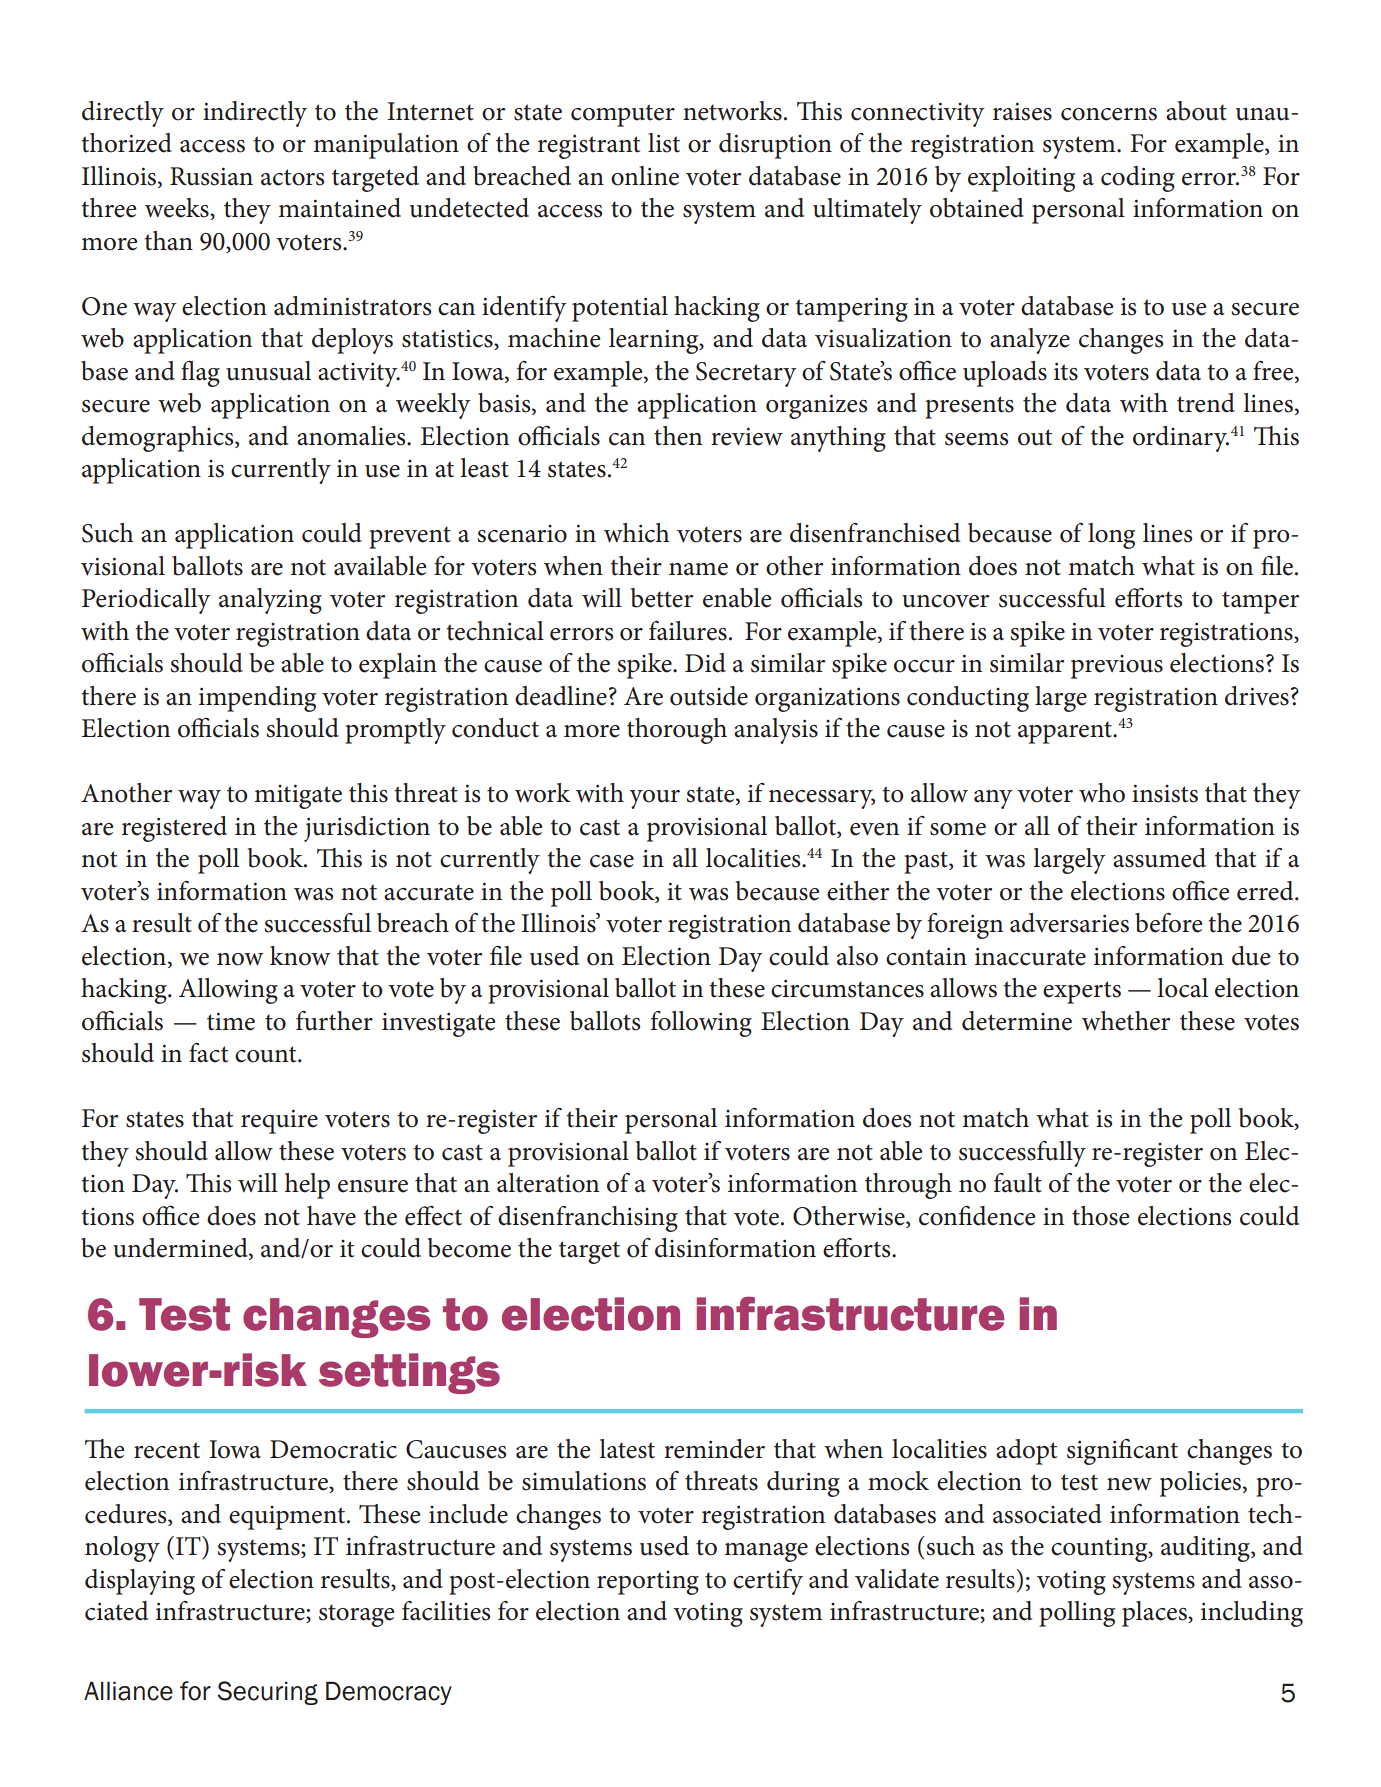 The width and height of the screenshot is (1381, 1787). I want to click on require, so click(279, 1121).
